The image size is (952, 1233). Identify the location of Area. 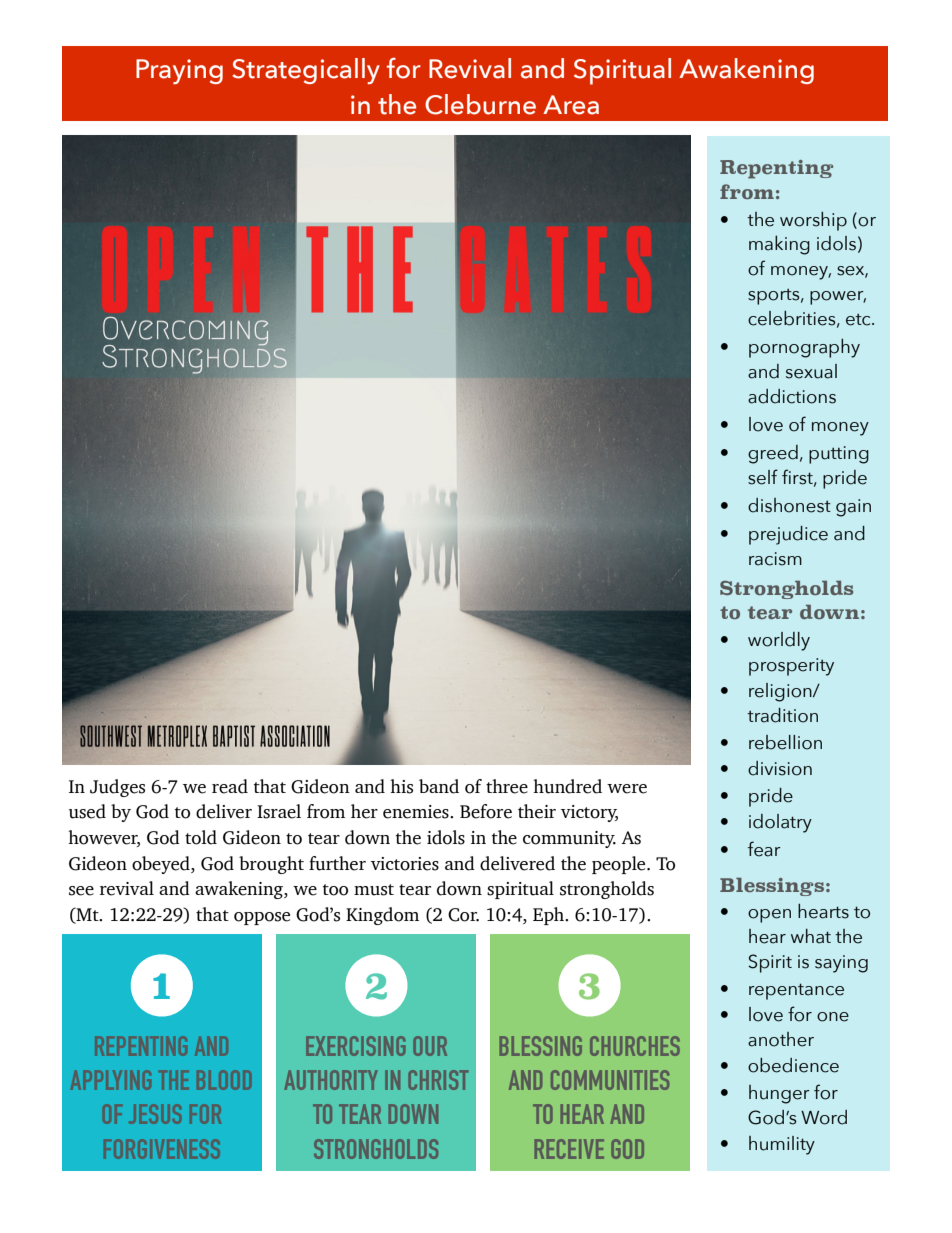
(571, 105).
